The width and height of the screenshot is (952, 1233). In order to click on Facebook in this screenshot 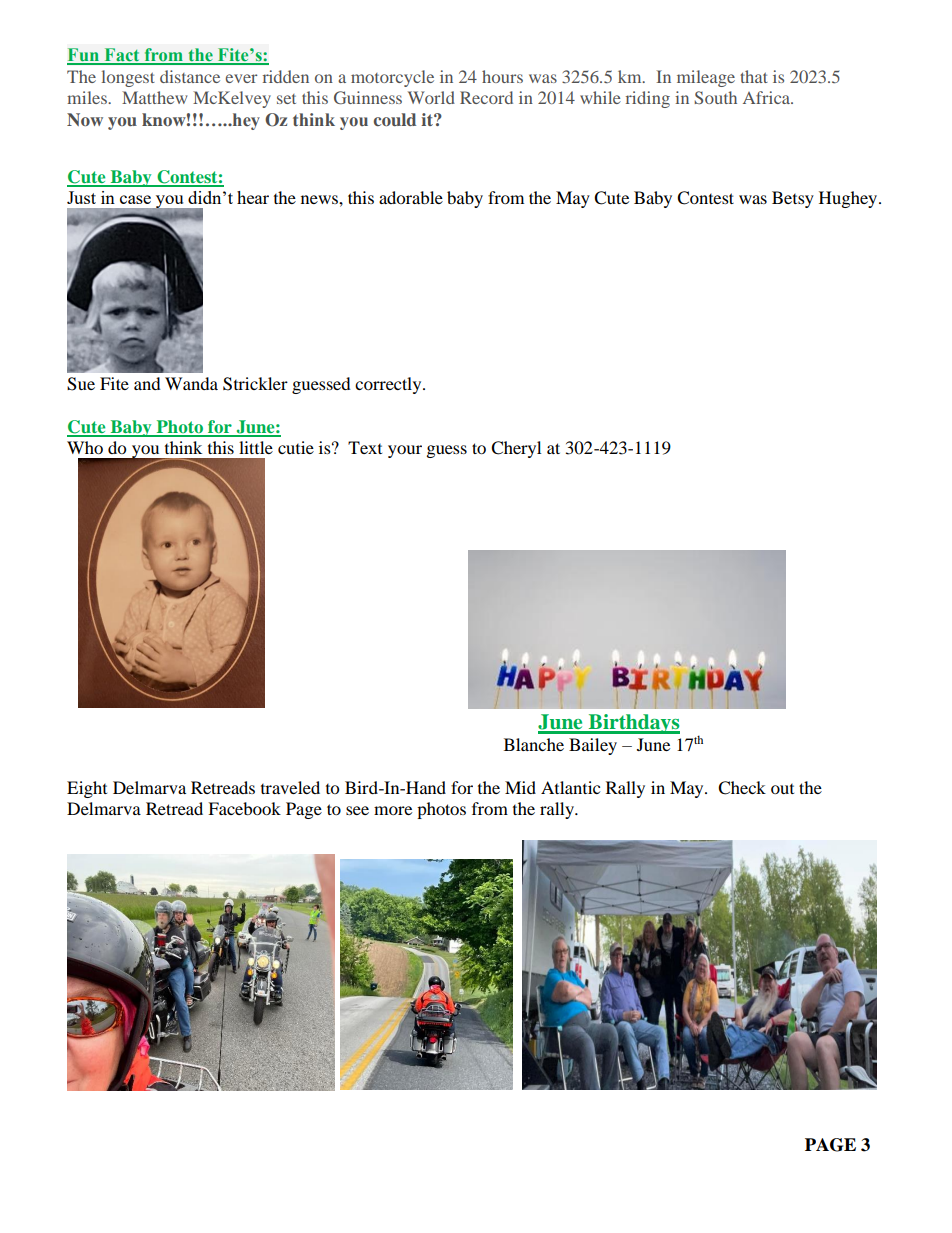, I will do `click(244, 808)`.
